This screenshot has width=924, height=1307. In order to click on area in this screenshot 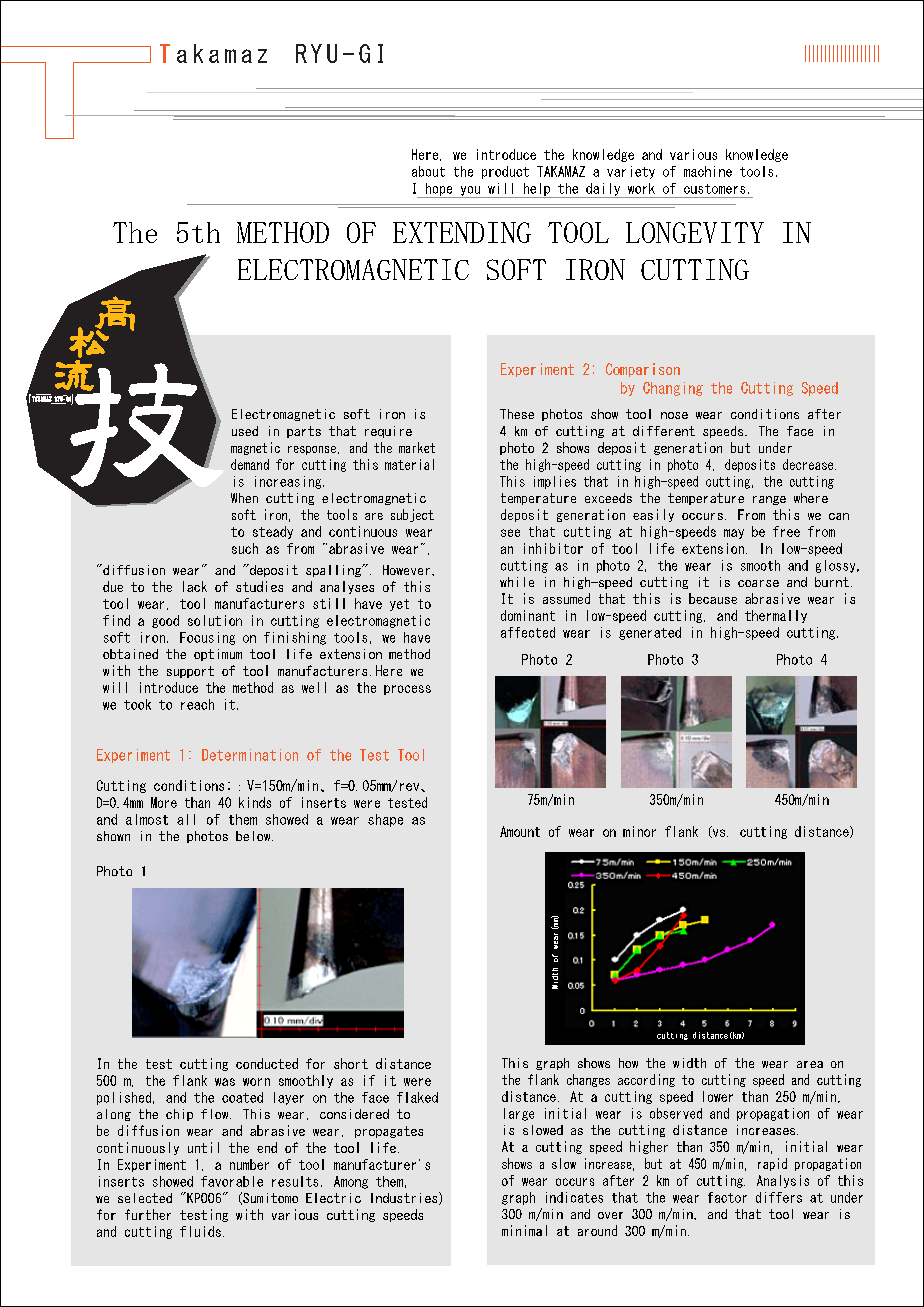, I will do `click(810, 1064)`.
